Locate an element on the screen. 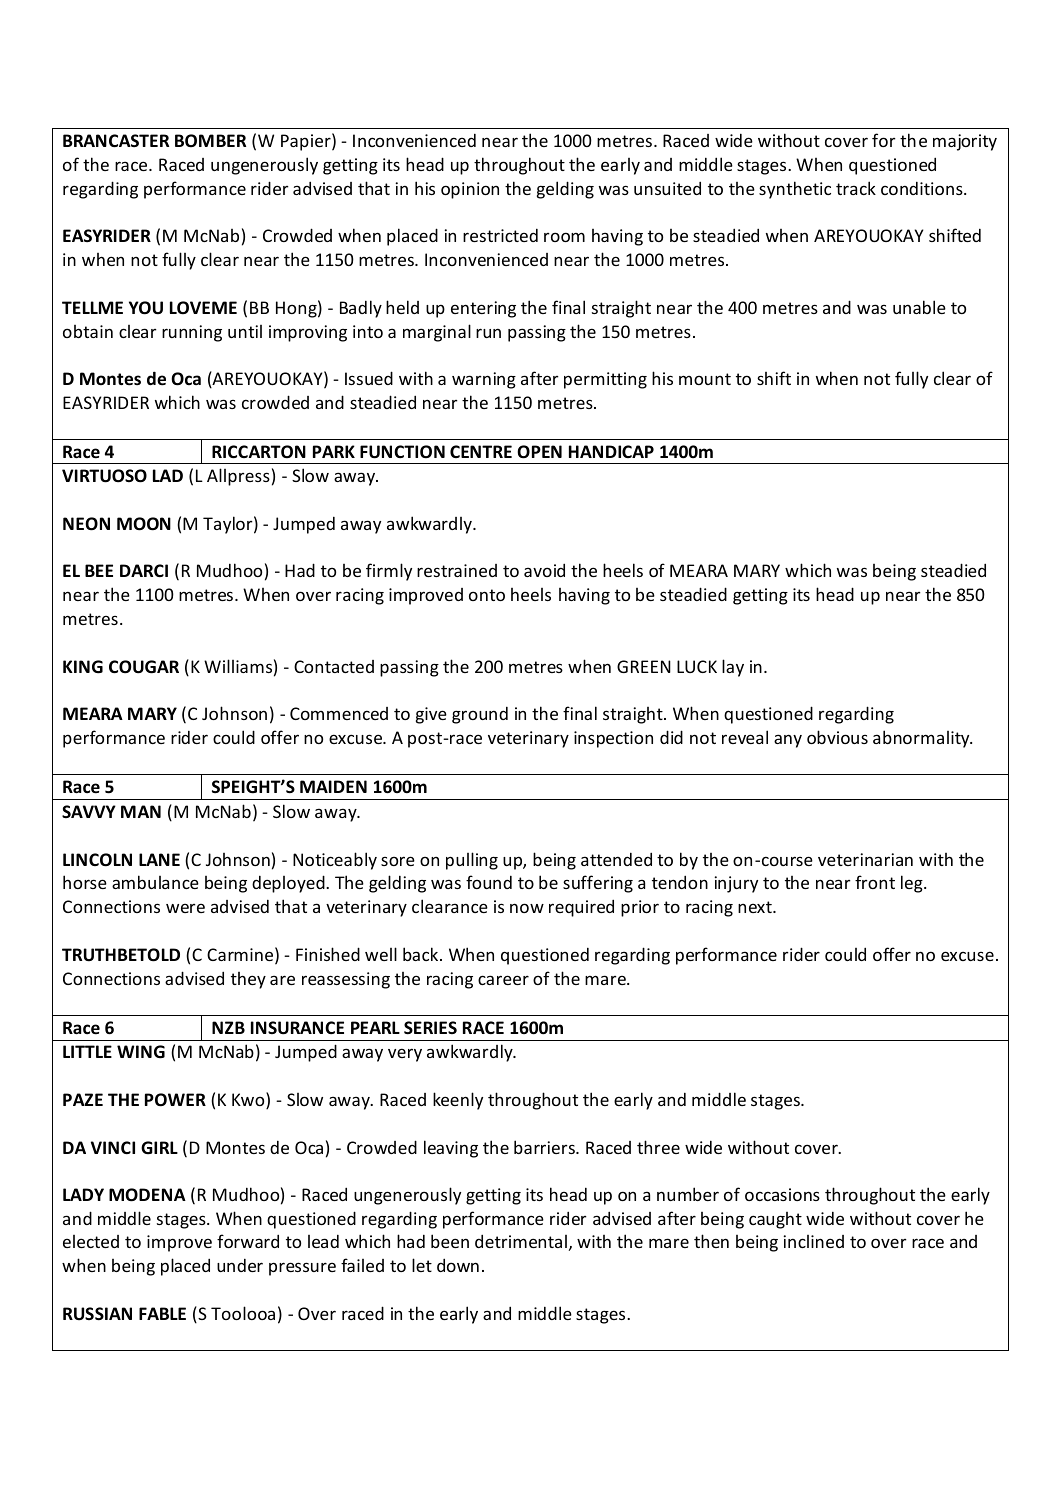  now is located at coordinates (527, 908).
